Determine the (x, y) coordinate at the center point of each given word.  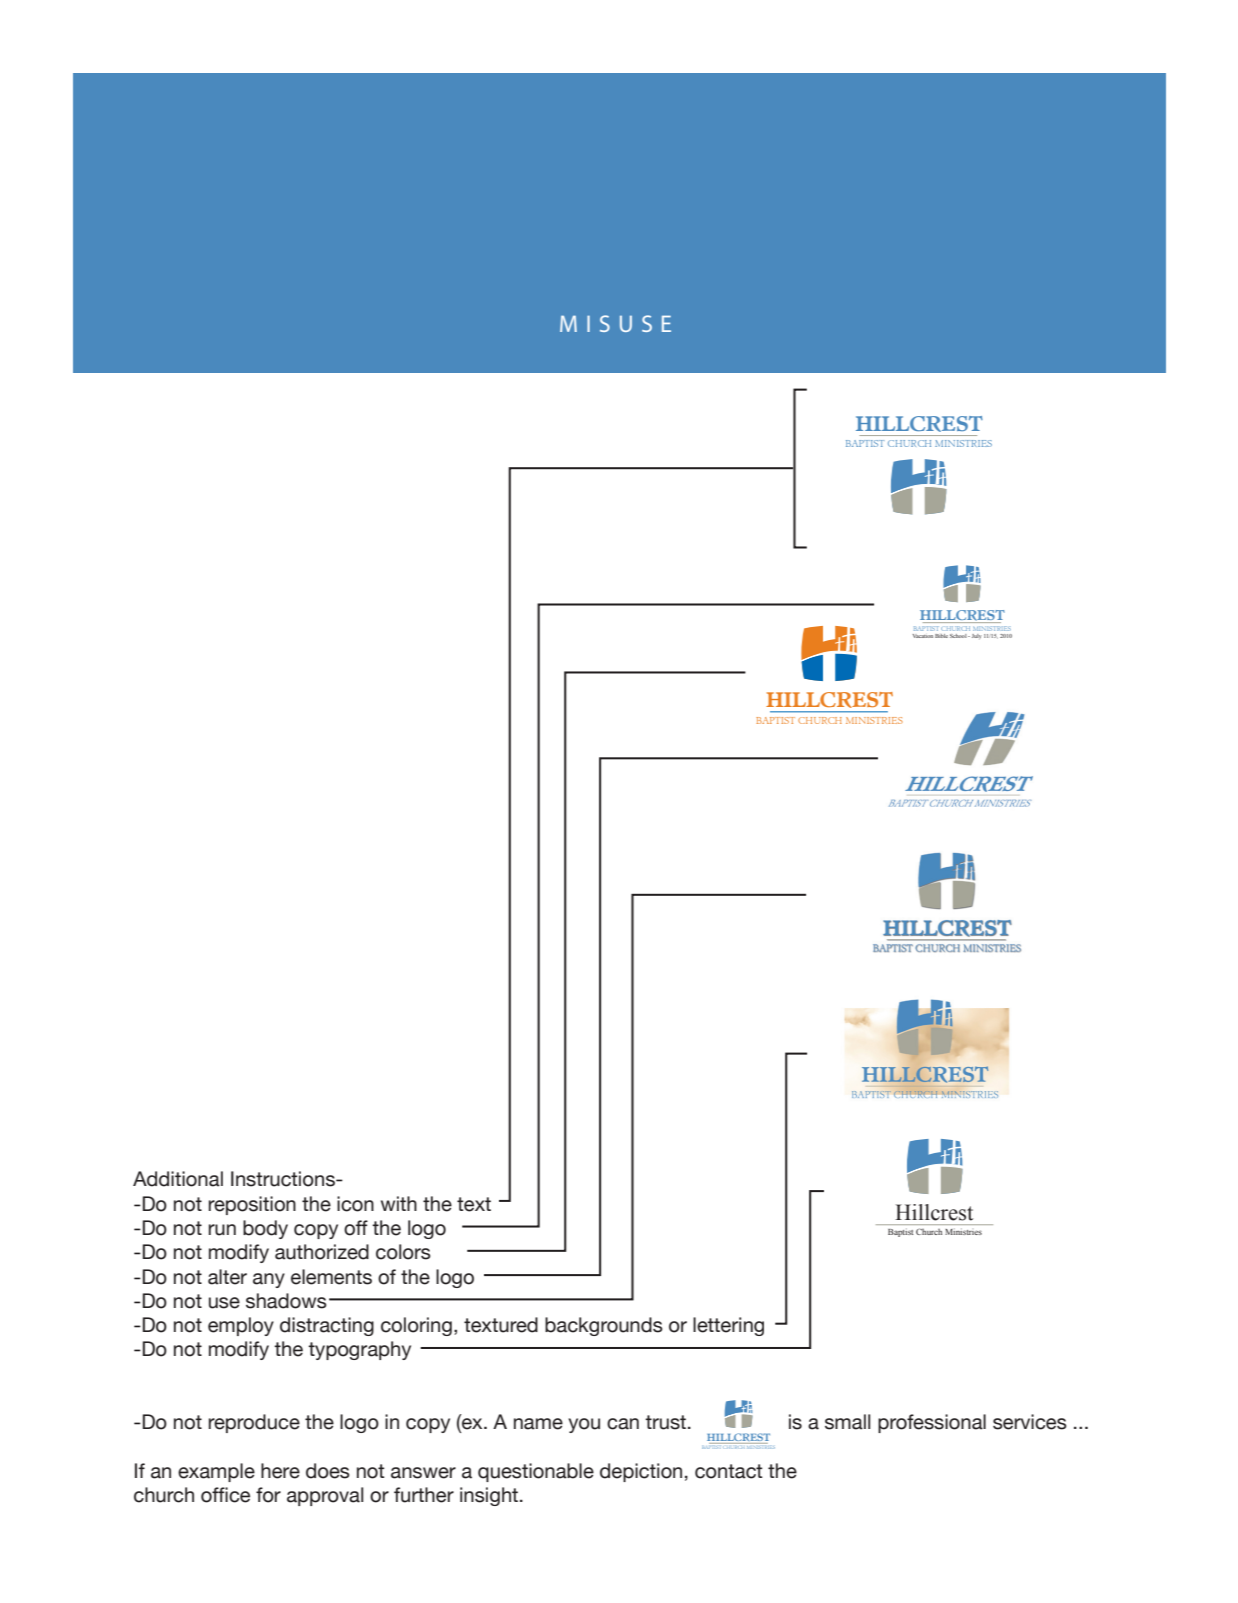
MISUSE (615, 323)
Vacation (923, 636)
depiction (641, 1472)
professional (932, 1423)
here (280, 1471)
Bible (941, 636)
